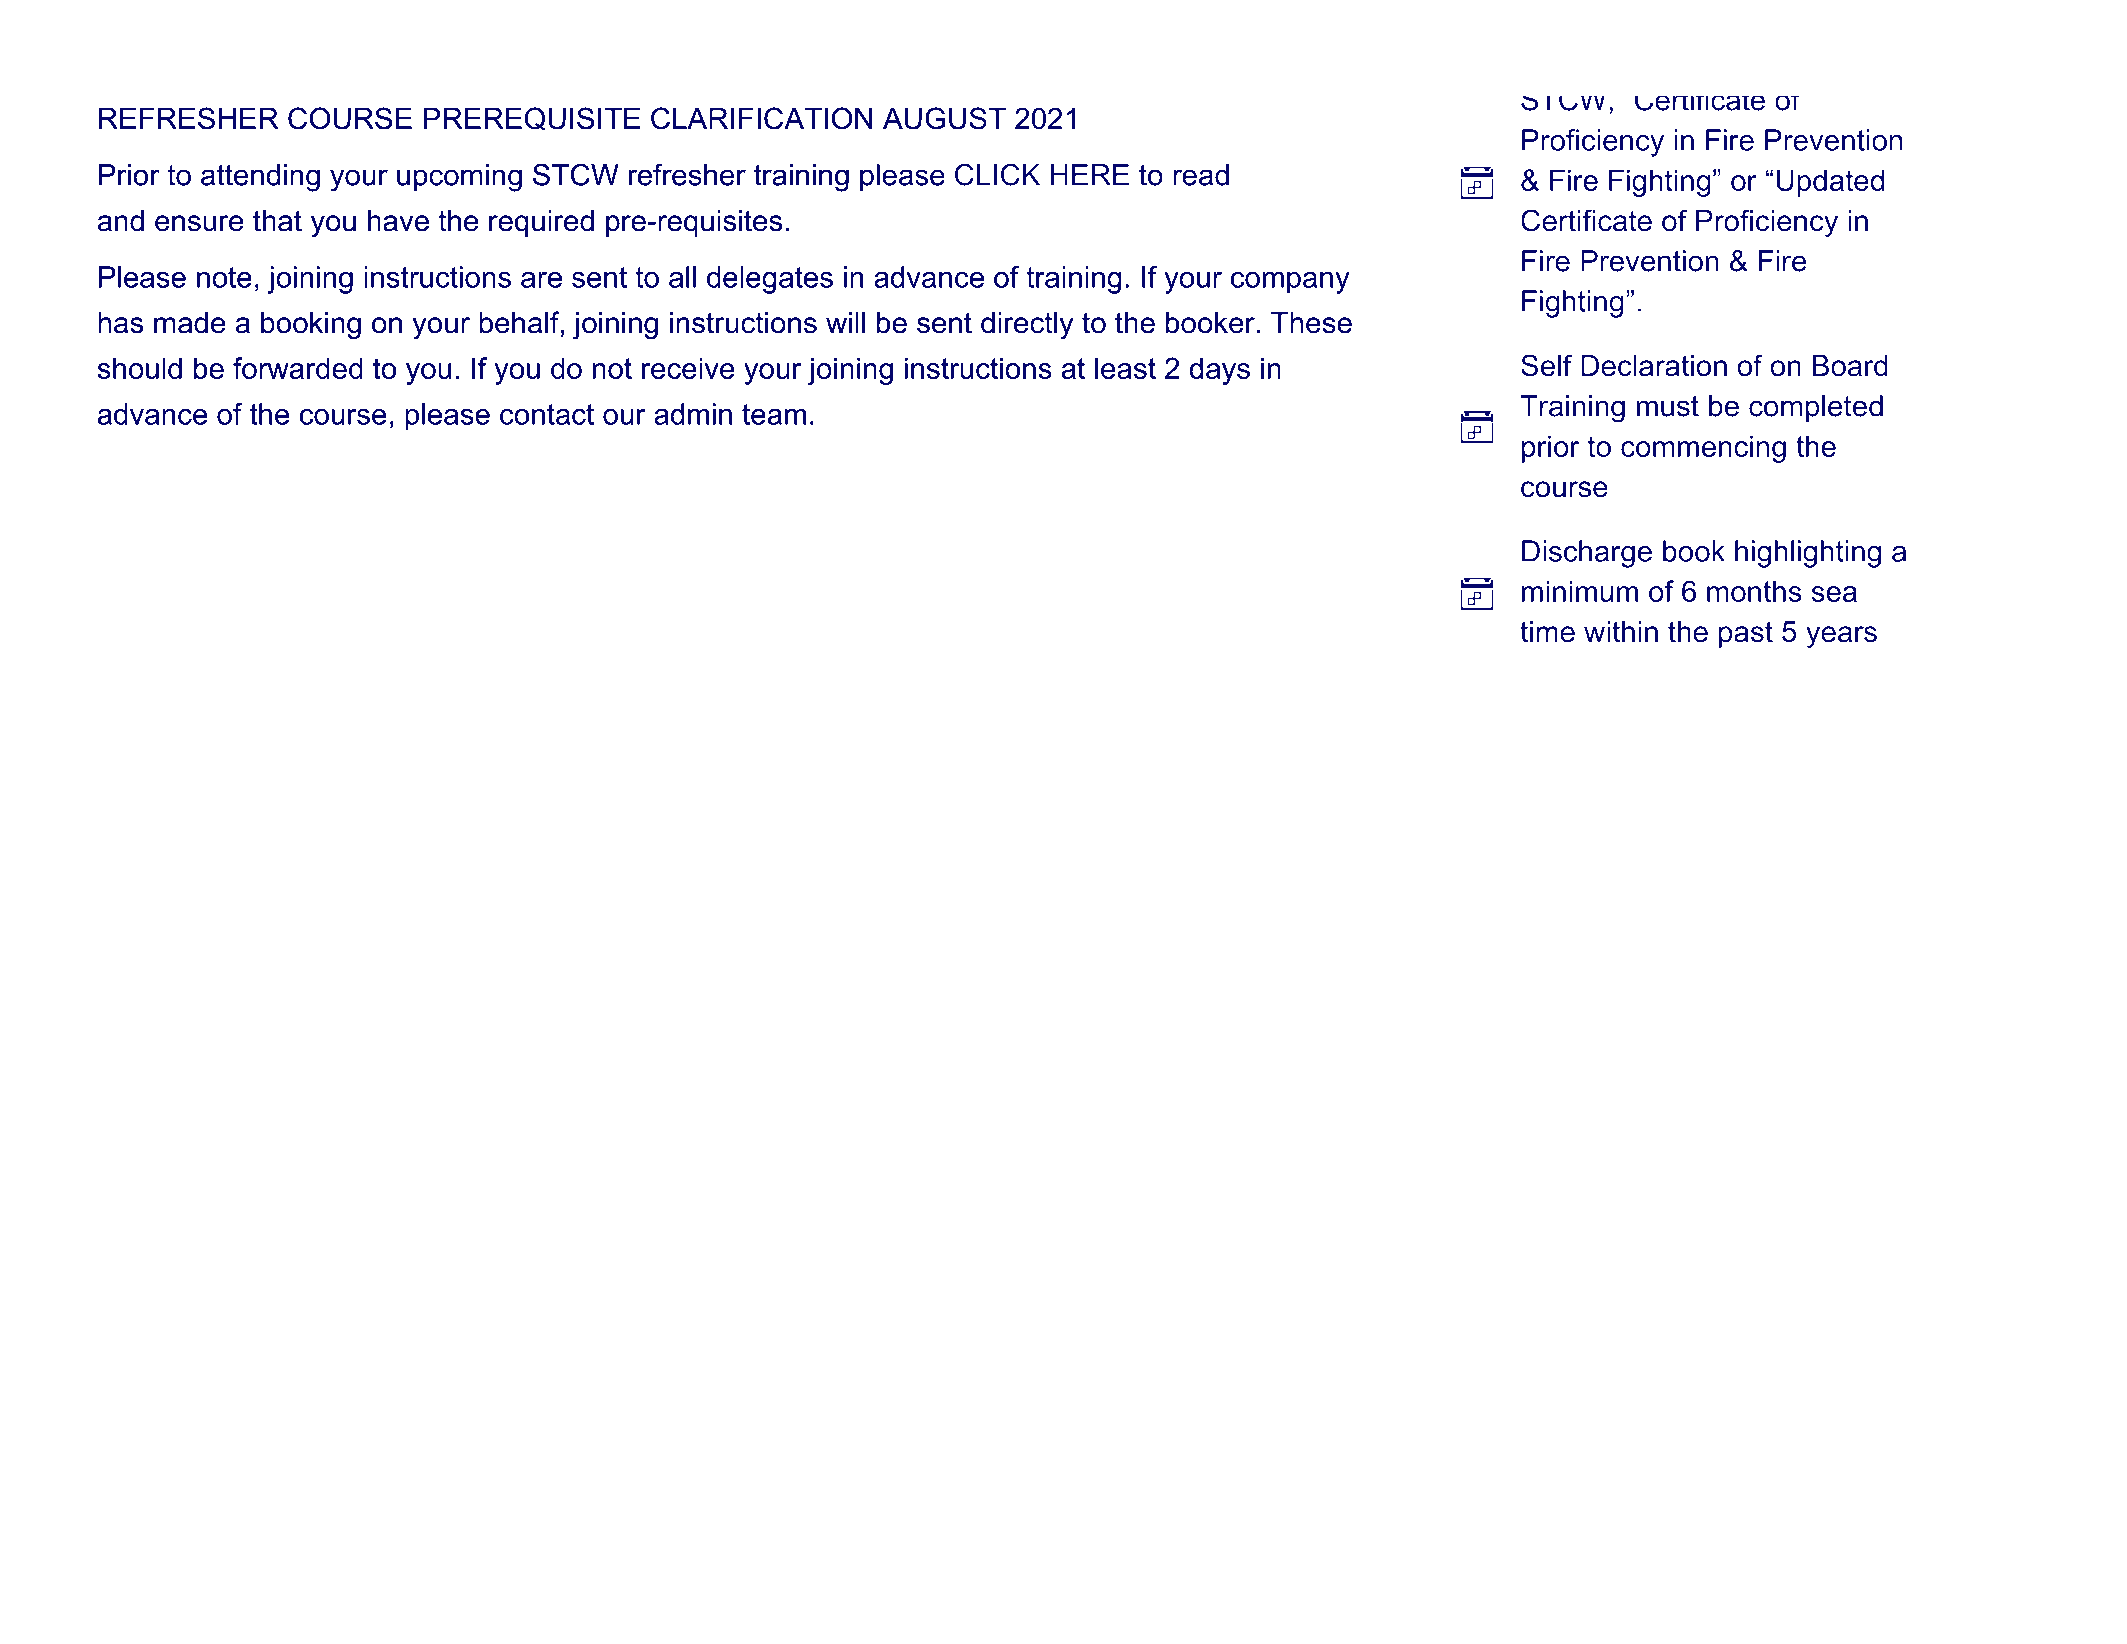 This screenshot has height=1644, width=2127. Describe the element at coordinates (1654, 366) in the screenshot. I see `Declaration` at that location.
